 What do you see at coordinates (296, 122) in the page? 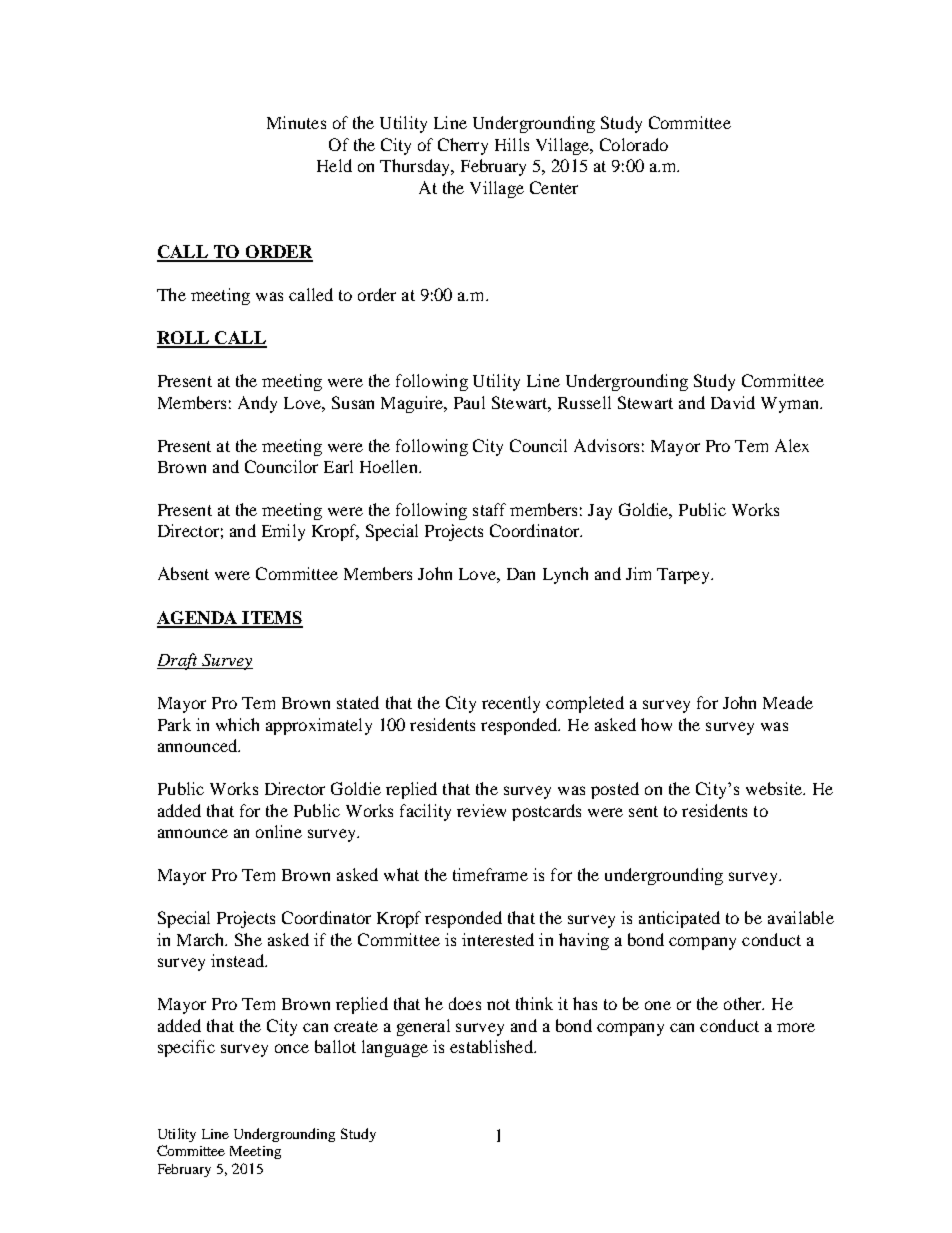
I see `Minutes` at bounding box center [296, 122].
